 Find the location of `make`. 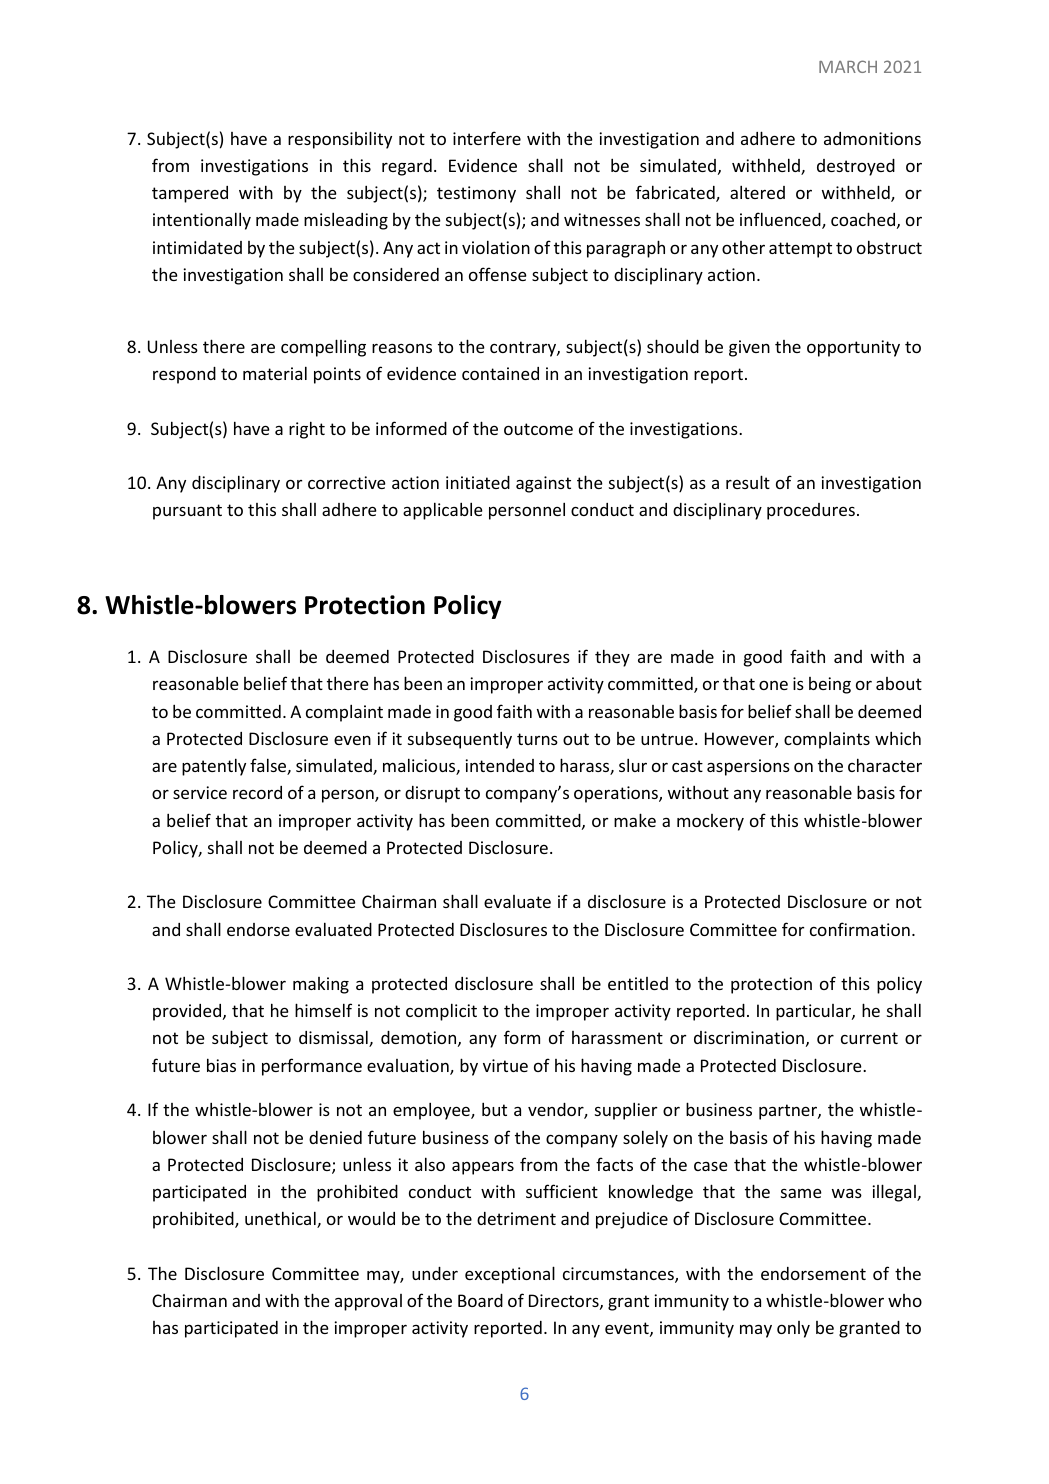

make is located at coordinates (635, 820).
